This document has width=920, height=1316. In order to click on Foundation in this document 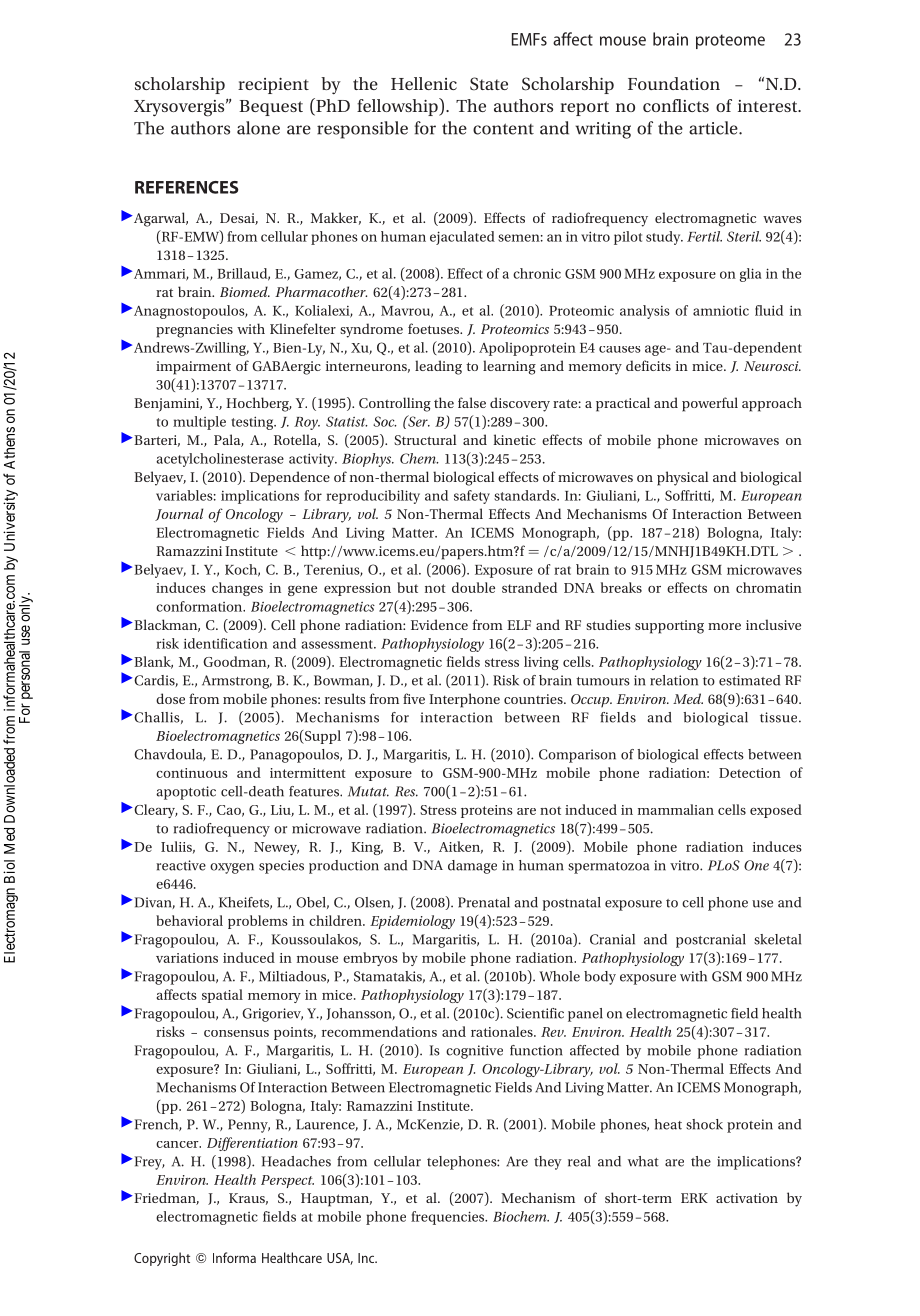, I will do `click(674, 83)`.
